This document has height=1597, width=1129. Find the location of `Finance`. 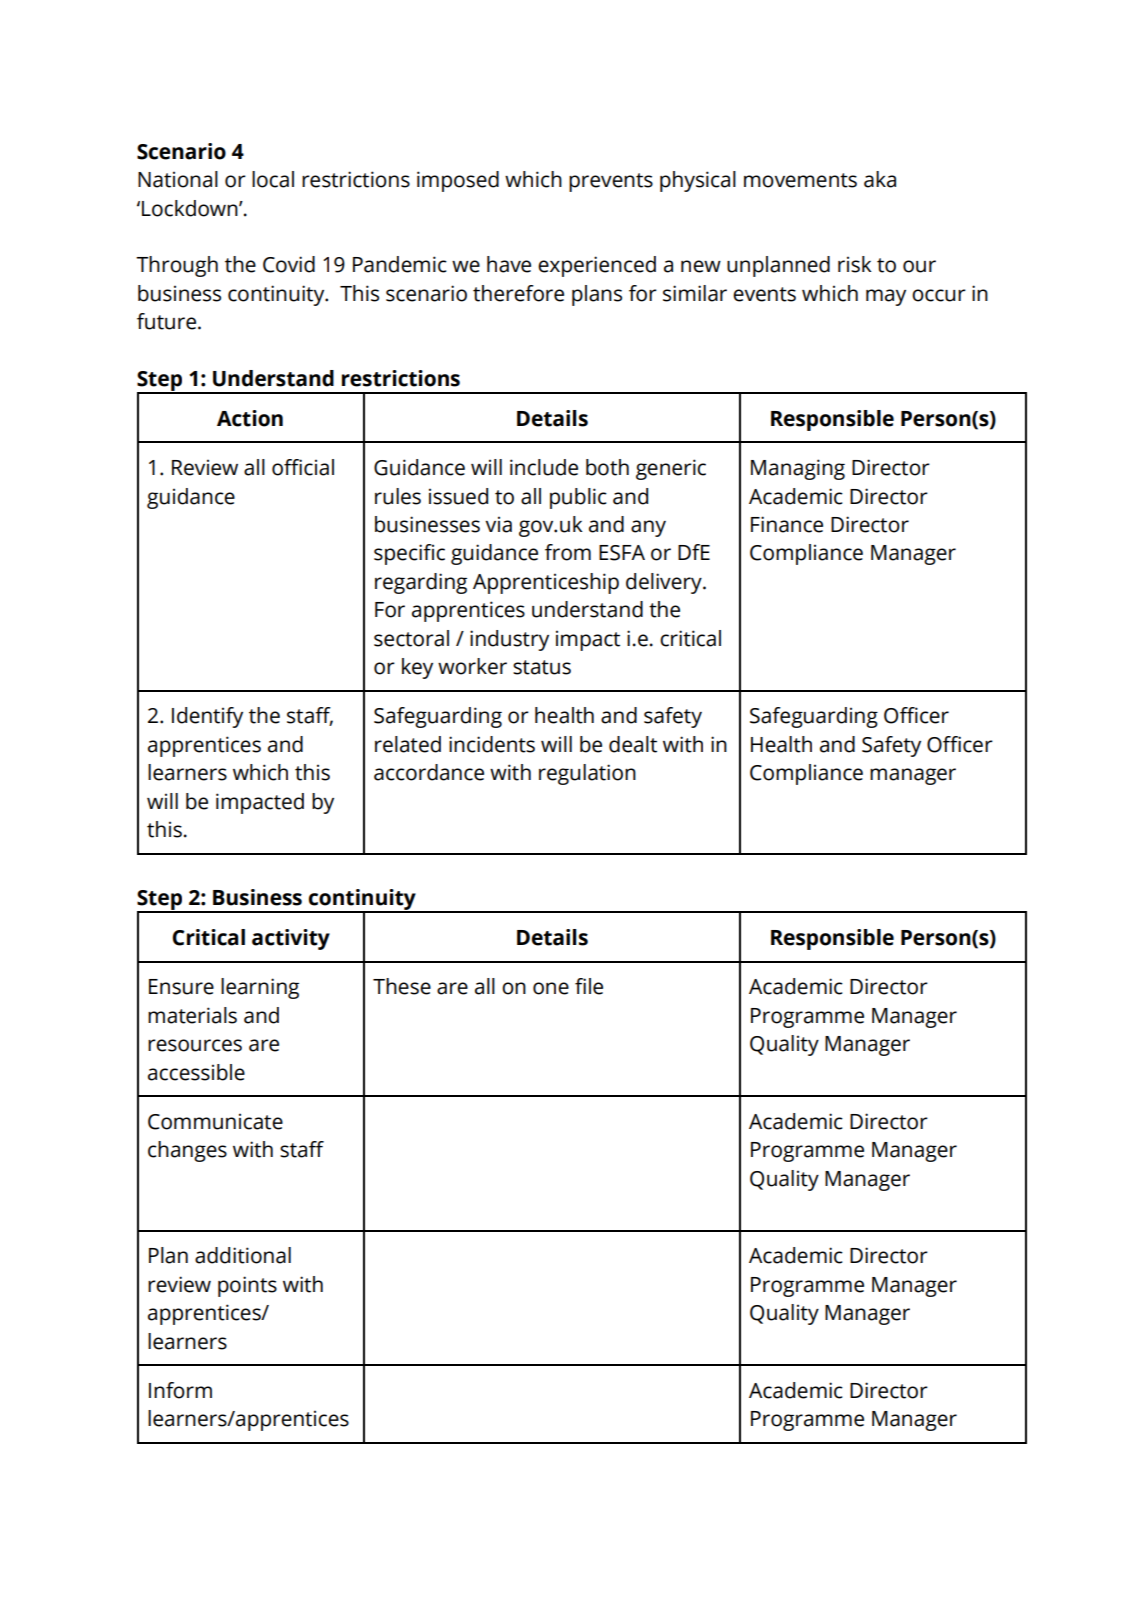

Finance is located at coordinates (787, 524).
